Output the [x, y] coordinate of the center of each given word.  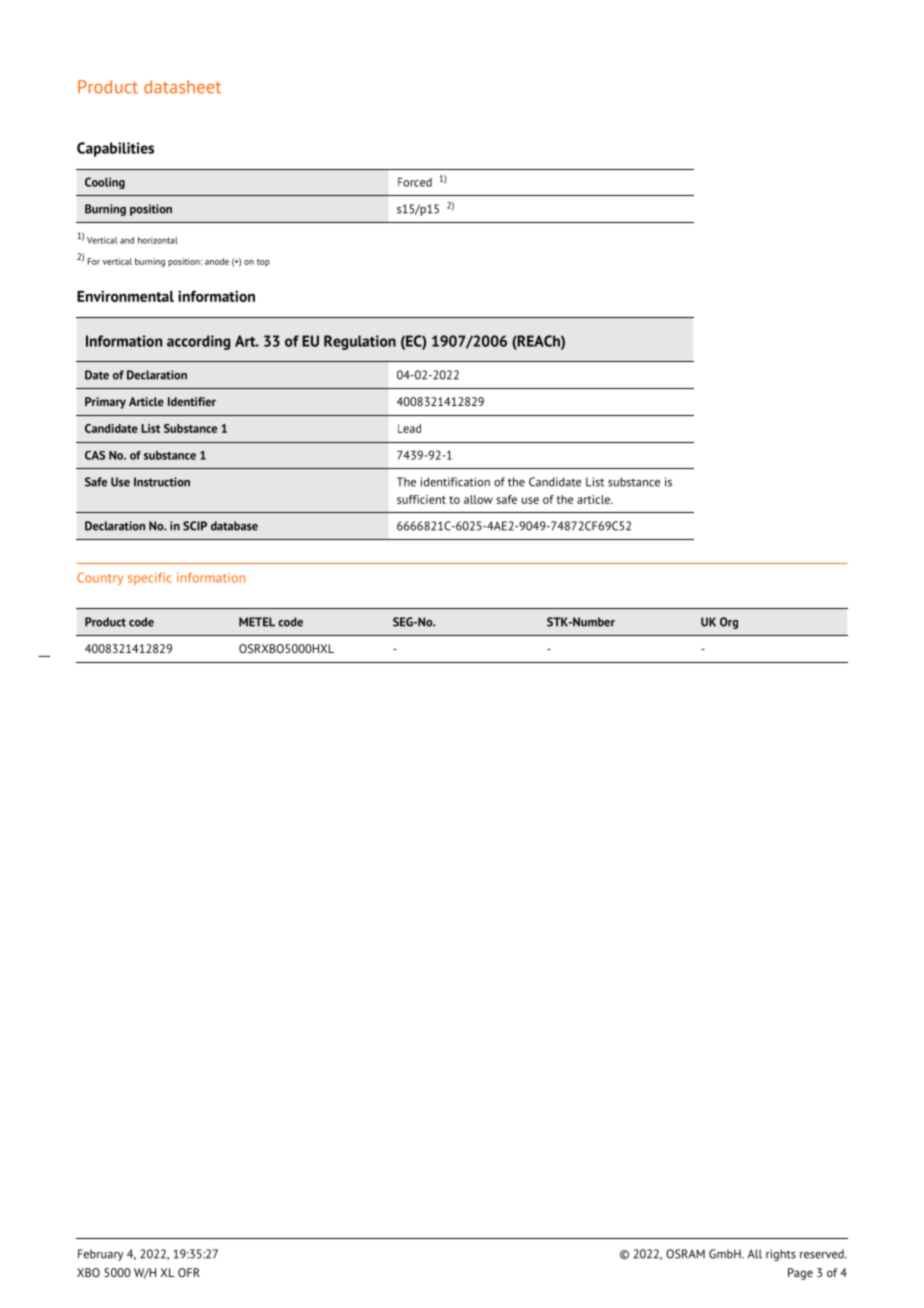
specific [150, 579]
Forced [415, 182]
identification [455, 482]
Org [729, 623]
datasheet [182, 87]
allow [478, 499]
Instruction [162, 482]
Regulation [360, 342]
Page [800, 1274]
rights [781, 1255]
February [100, 1255]
